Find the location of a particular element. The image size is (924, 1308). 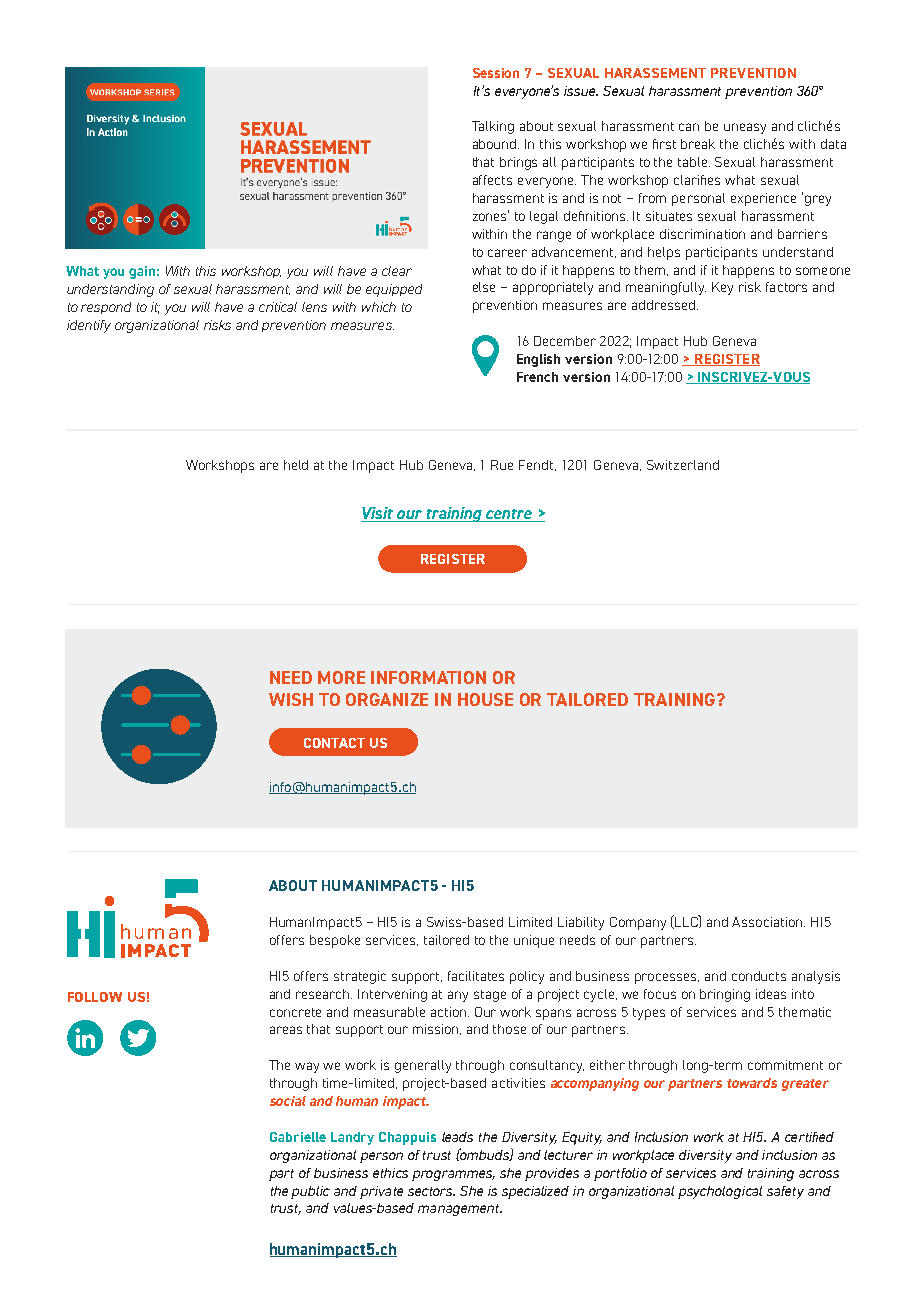

programmes is located at coordinates (453, 1175).
